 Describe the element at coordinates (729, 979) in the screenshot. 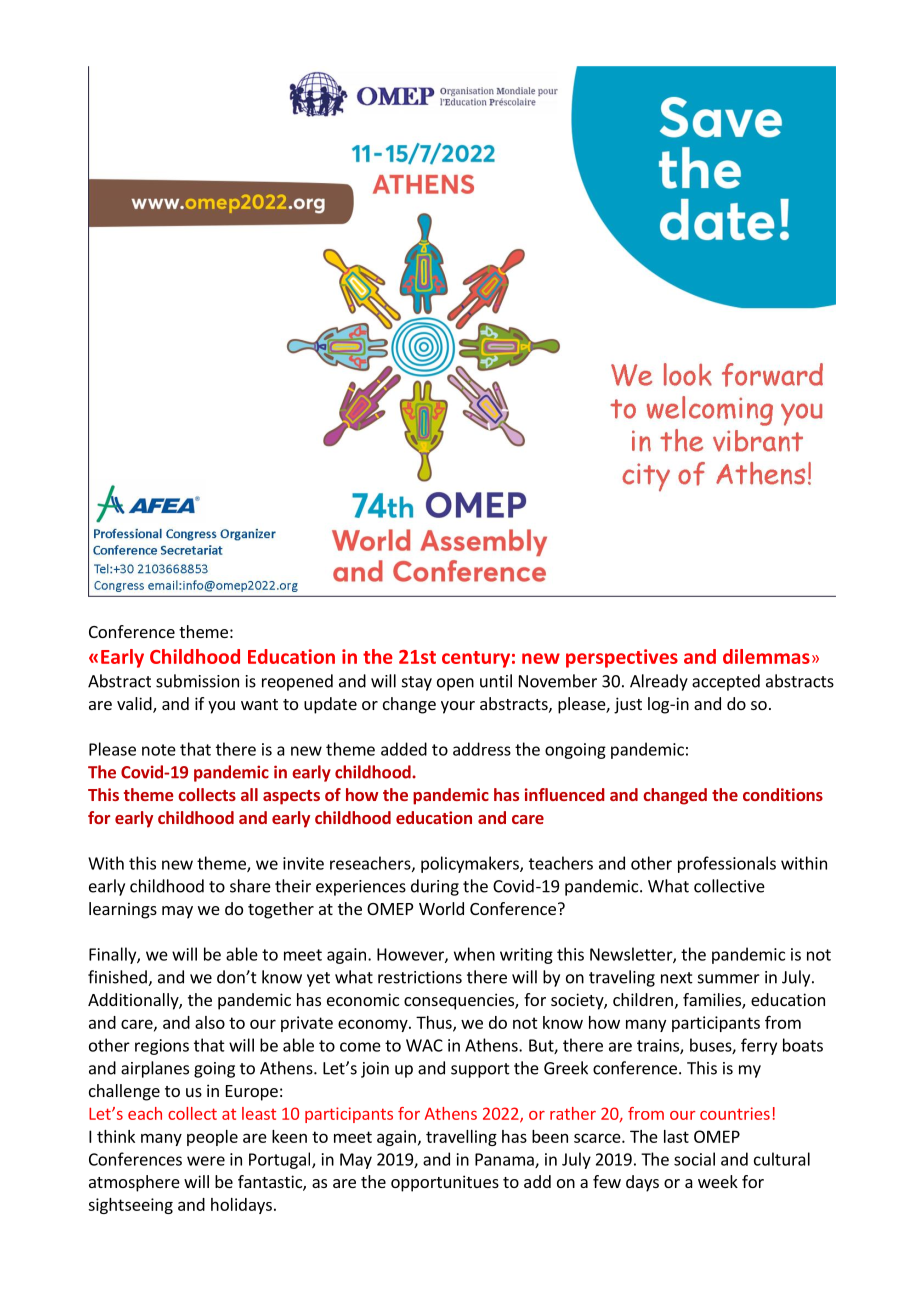

I see `summer` at that location.
